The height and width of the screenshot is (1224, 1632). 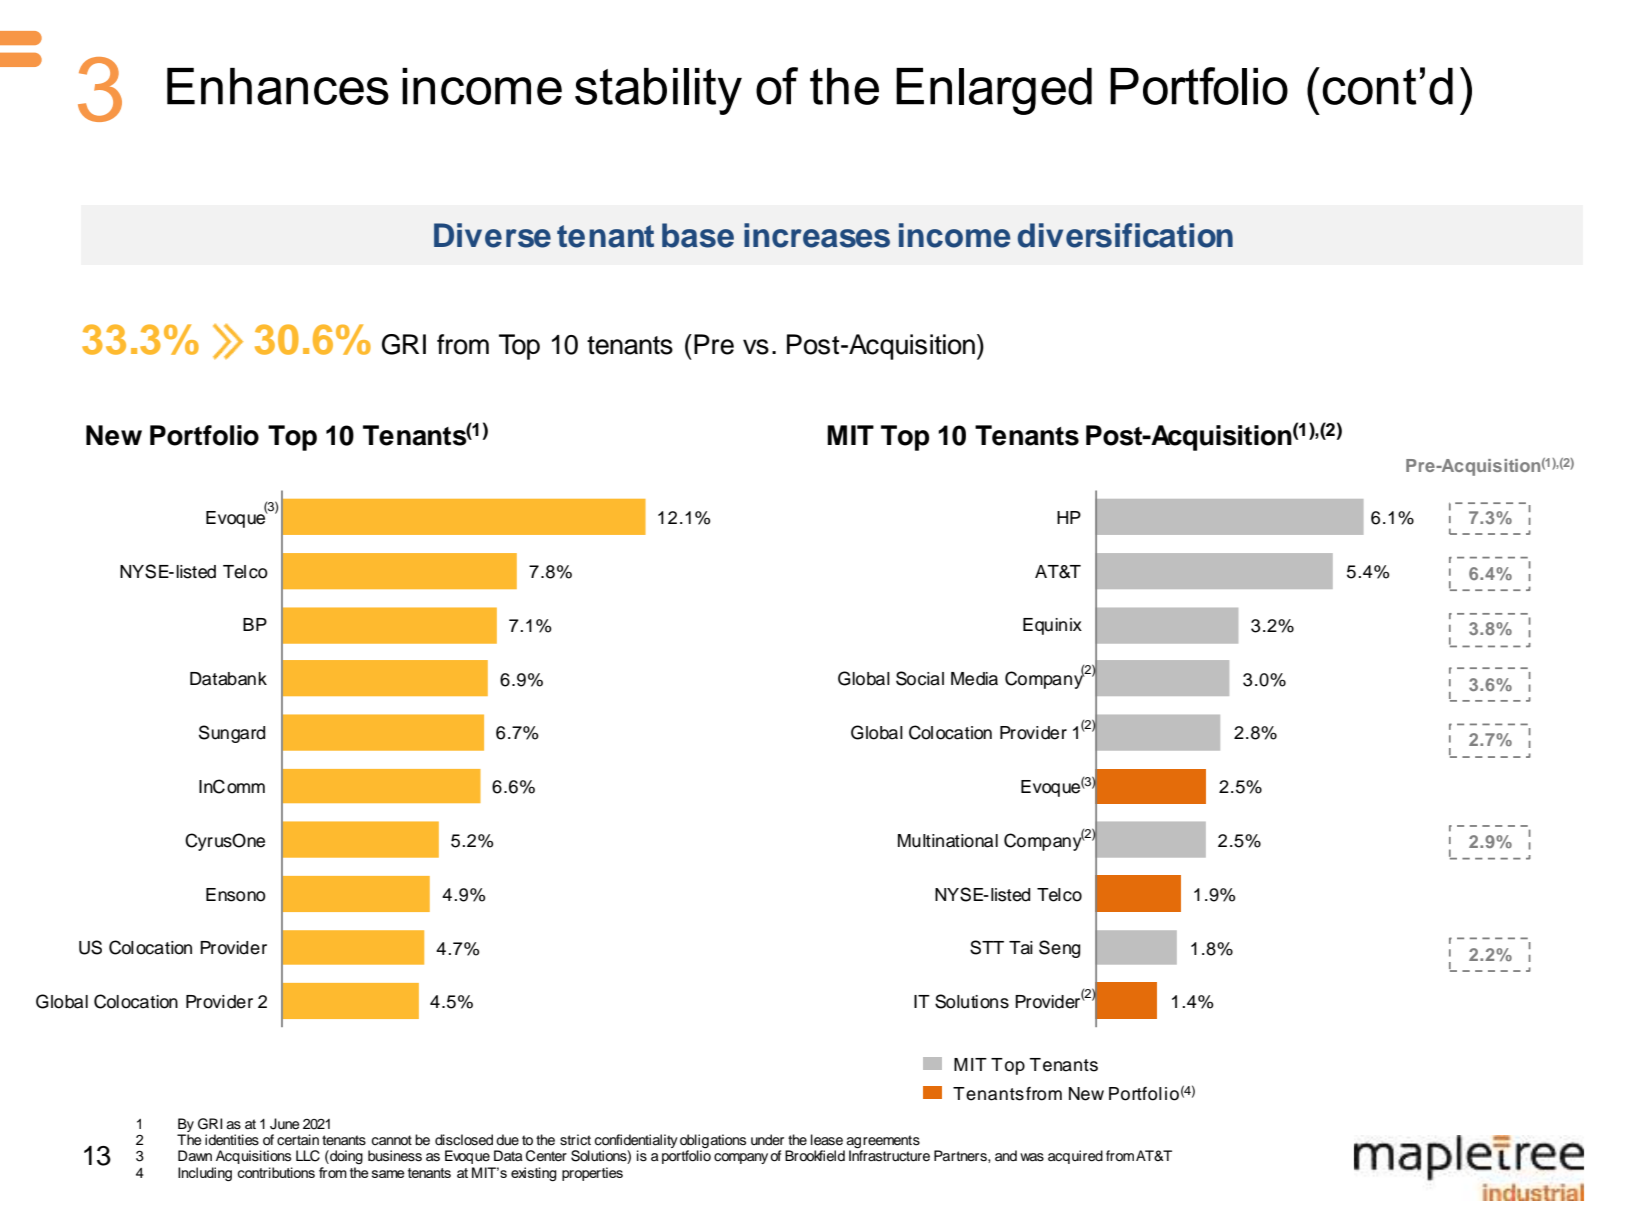 What do you see at coordinates (636, 1142) in the screenshot?
I see `confidentiality` at bounding box center [636, 1142].
